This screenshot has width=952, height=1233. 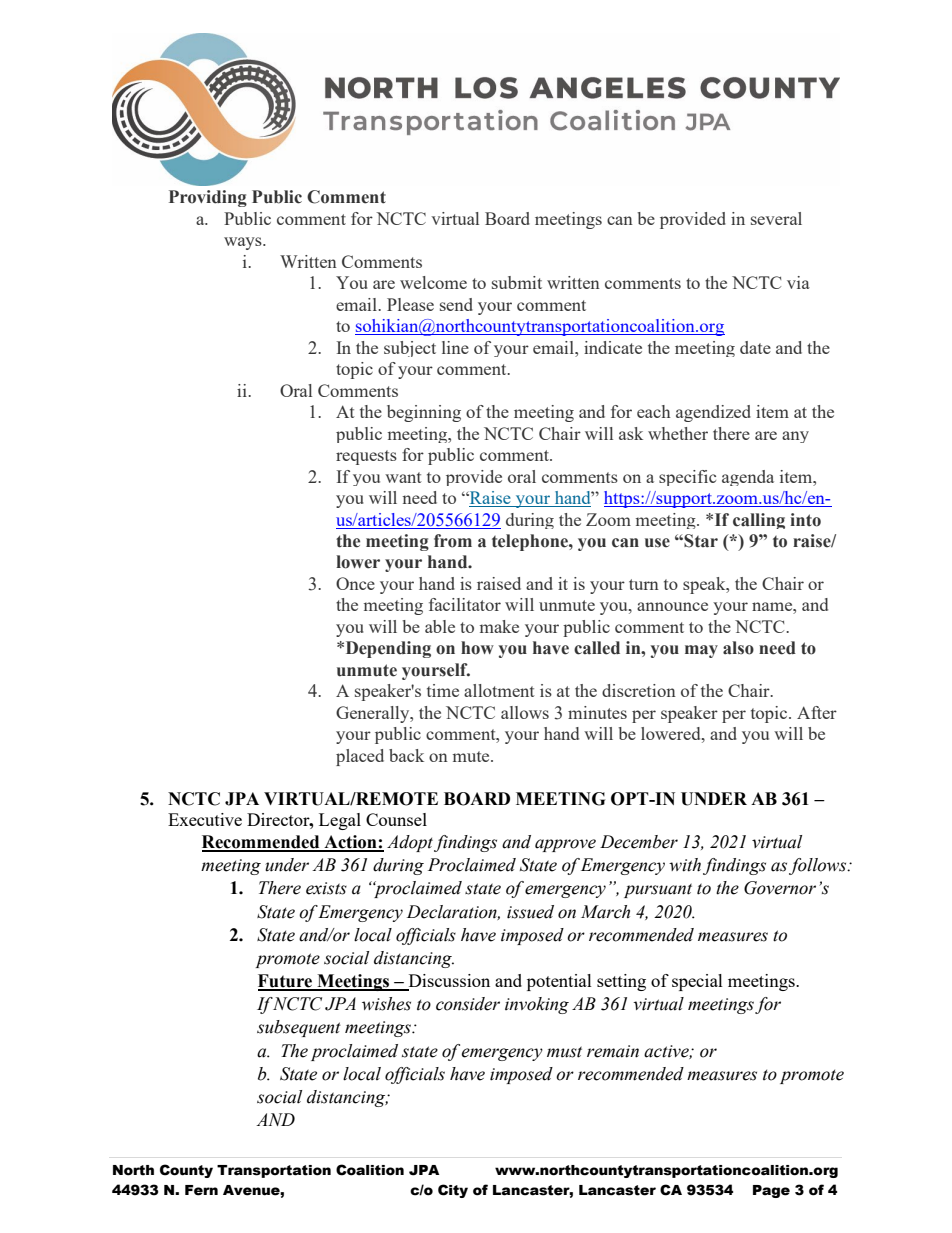 What do you see at coordinates (738, 648) in the screenshot?
I see `also` at bounding box center [738, 648].
